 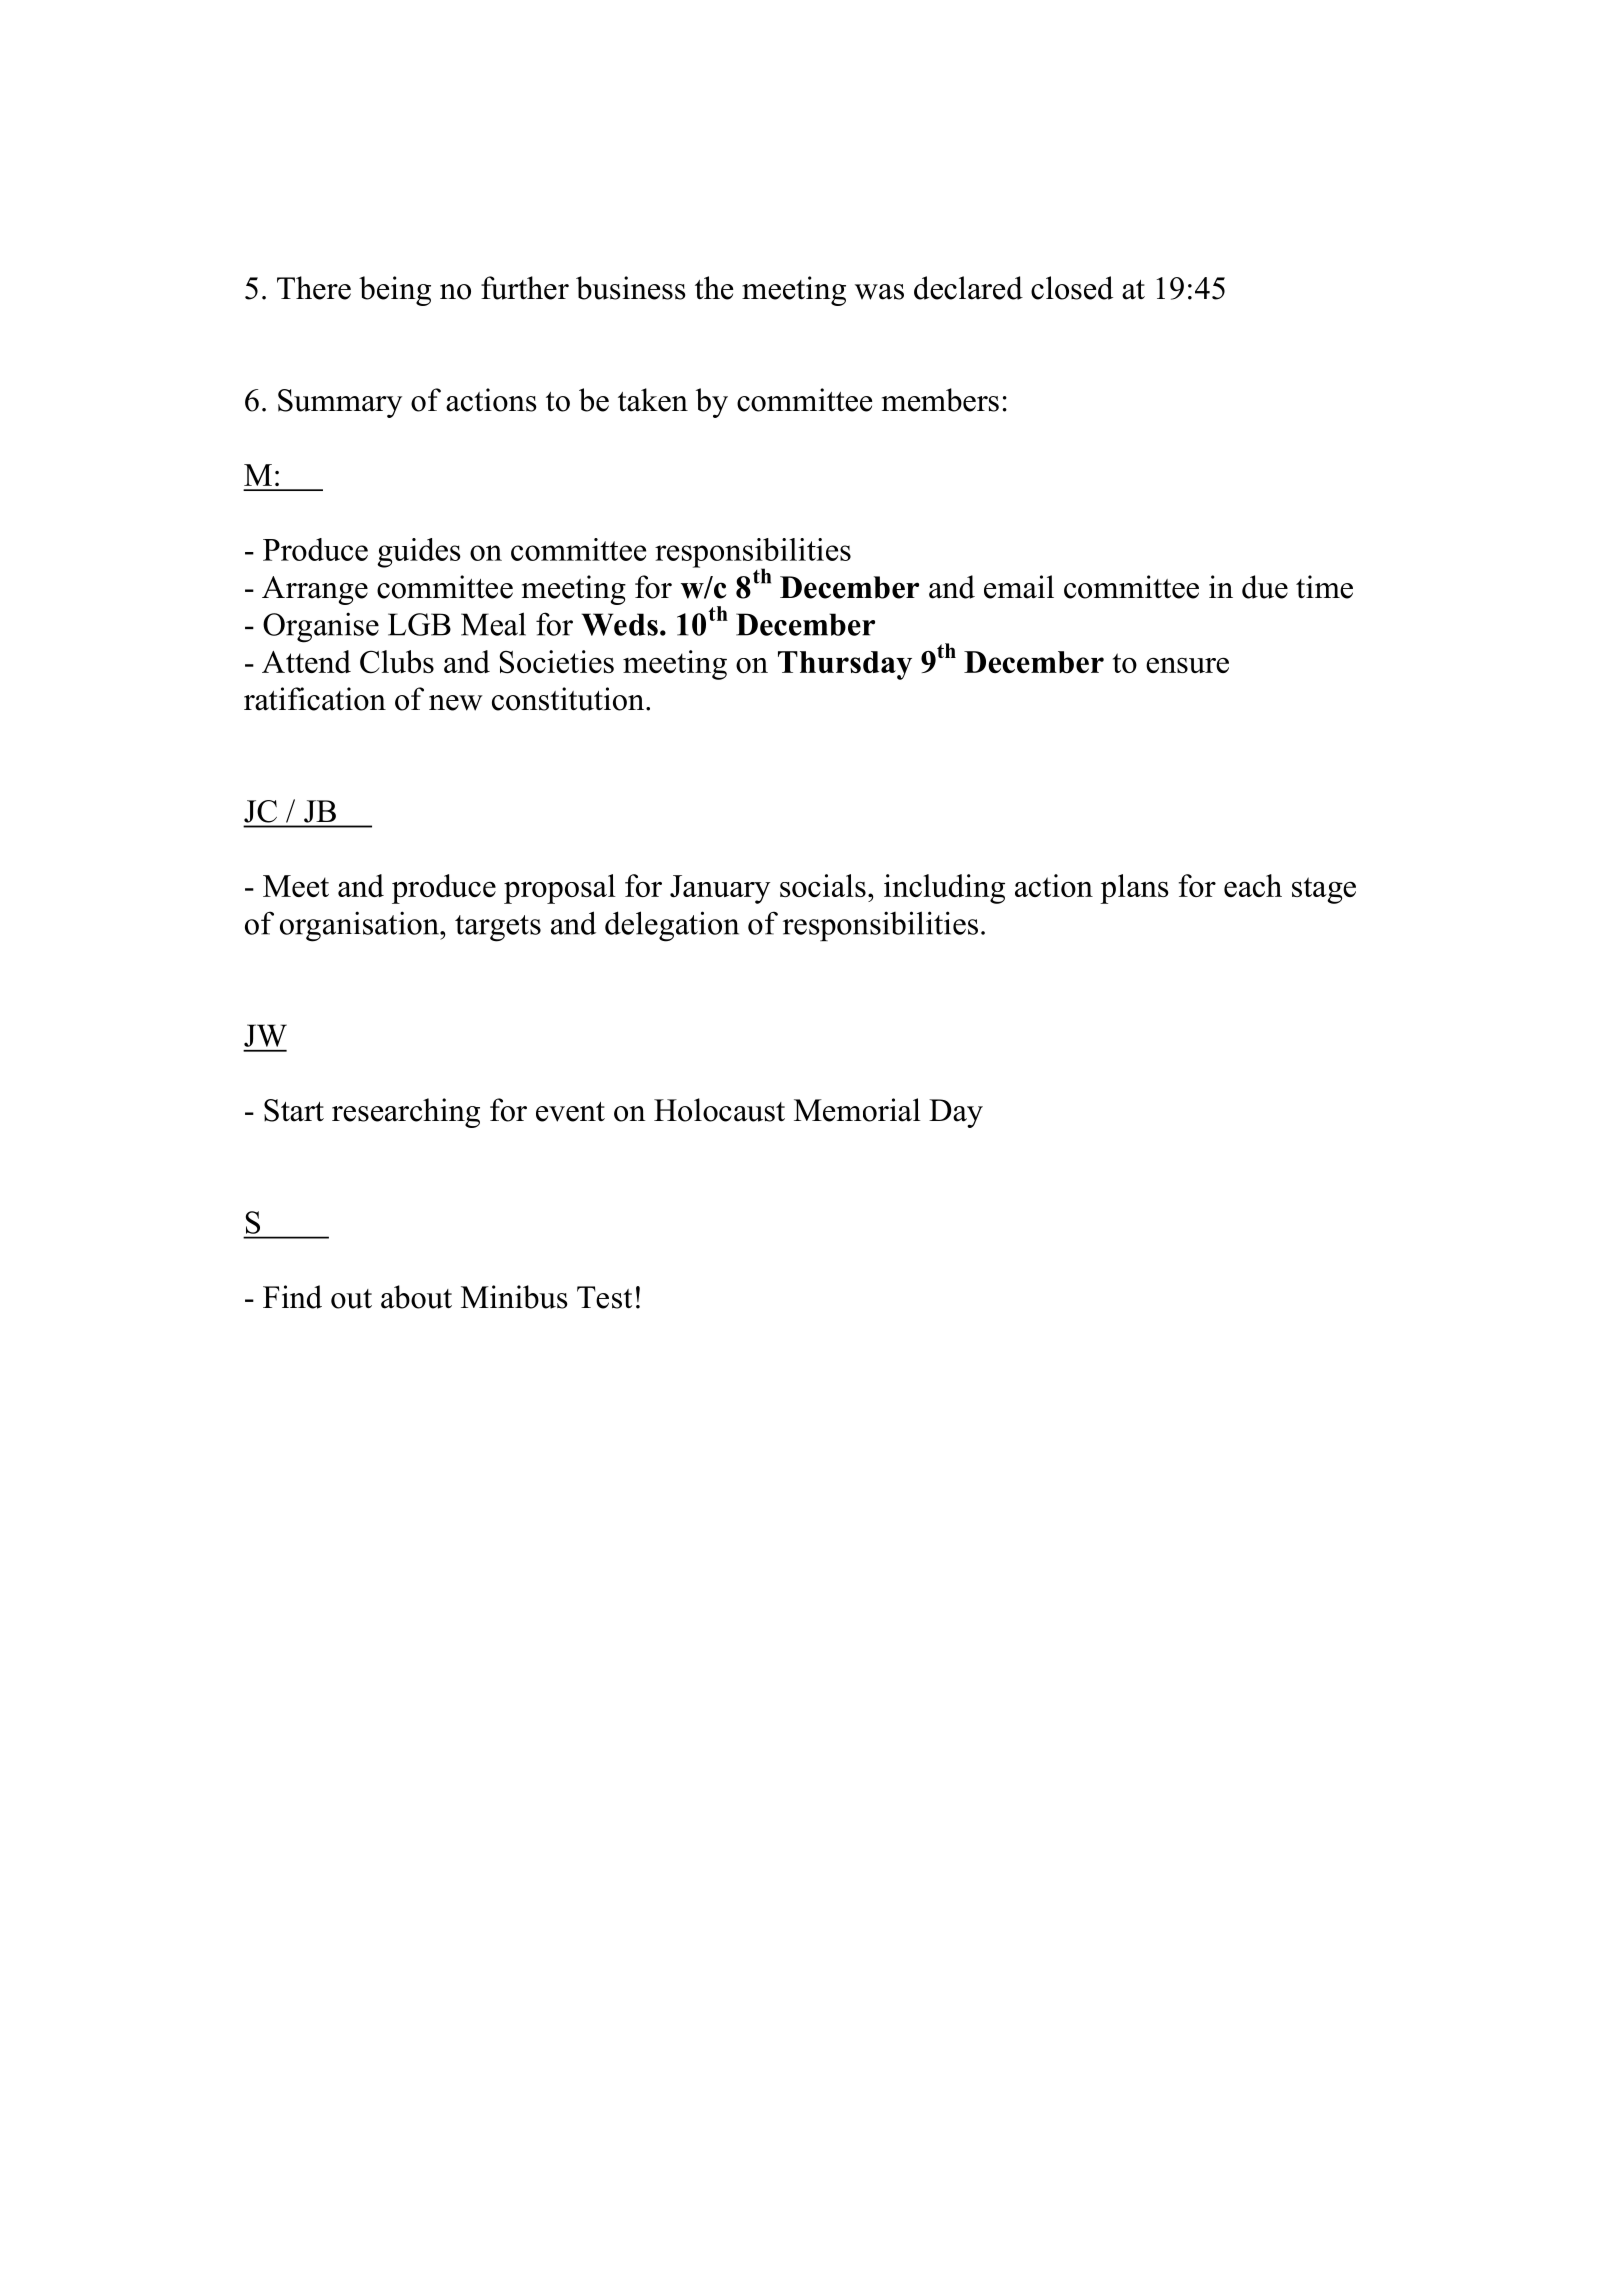 What do you see at coordinates (395, 291) in the screenshot?
I see `being` at bounding box center [395, 291].
